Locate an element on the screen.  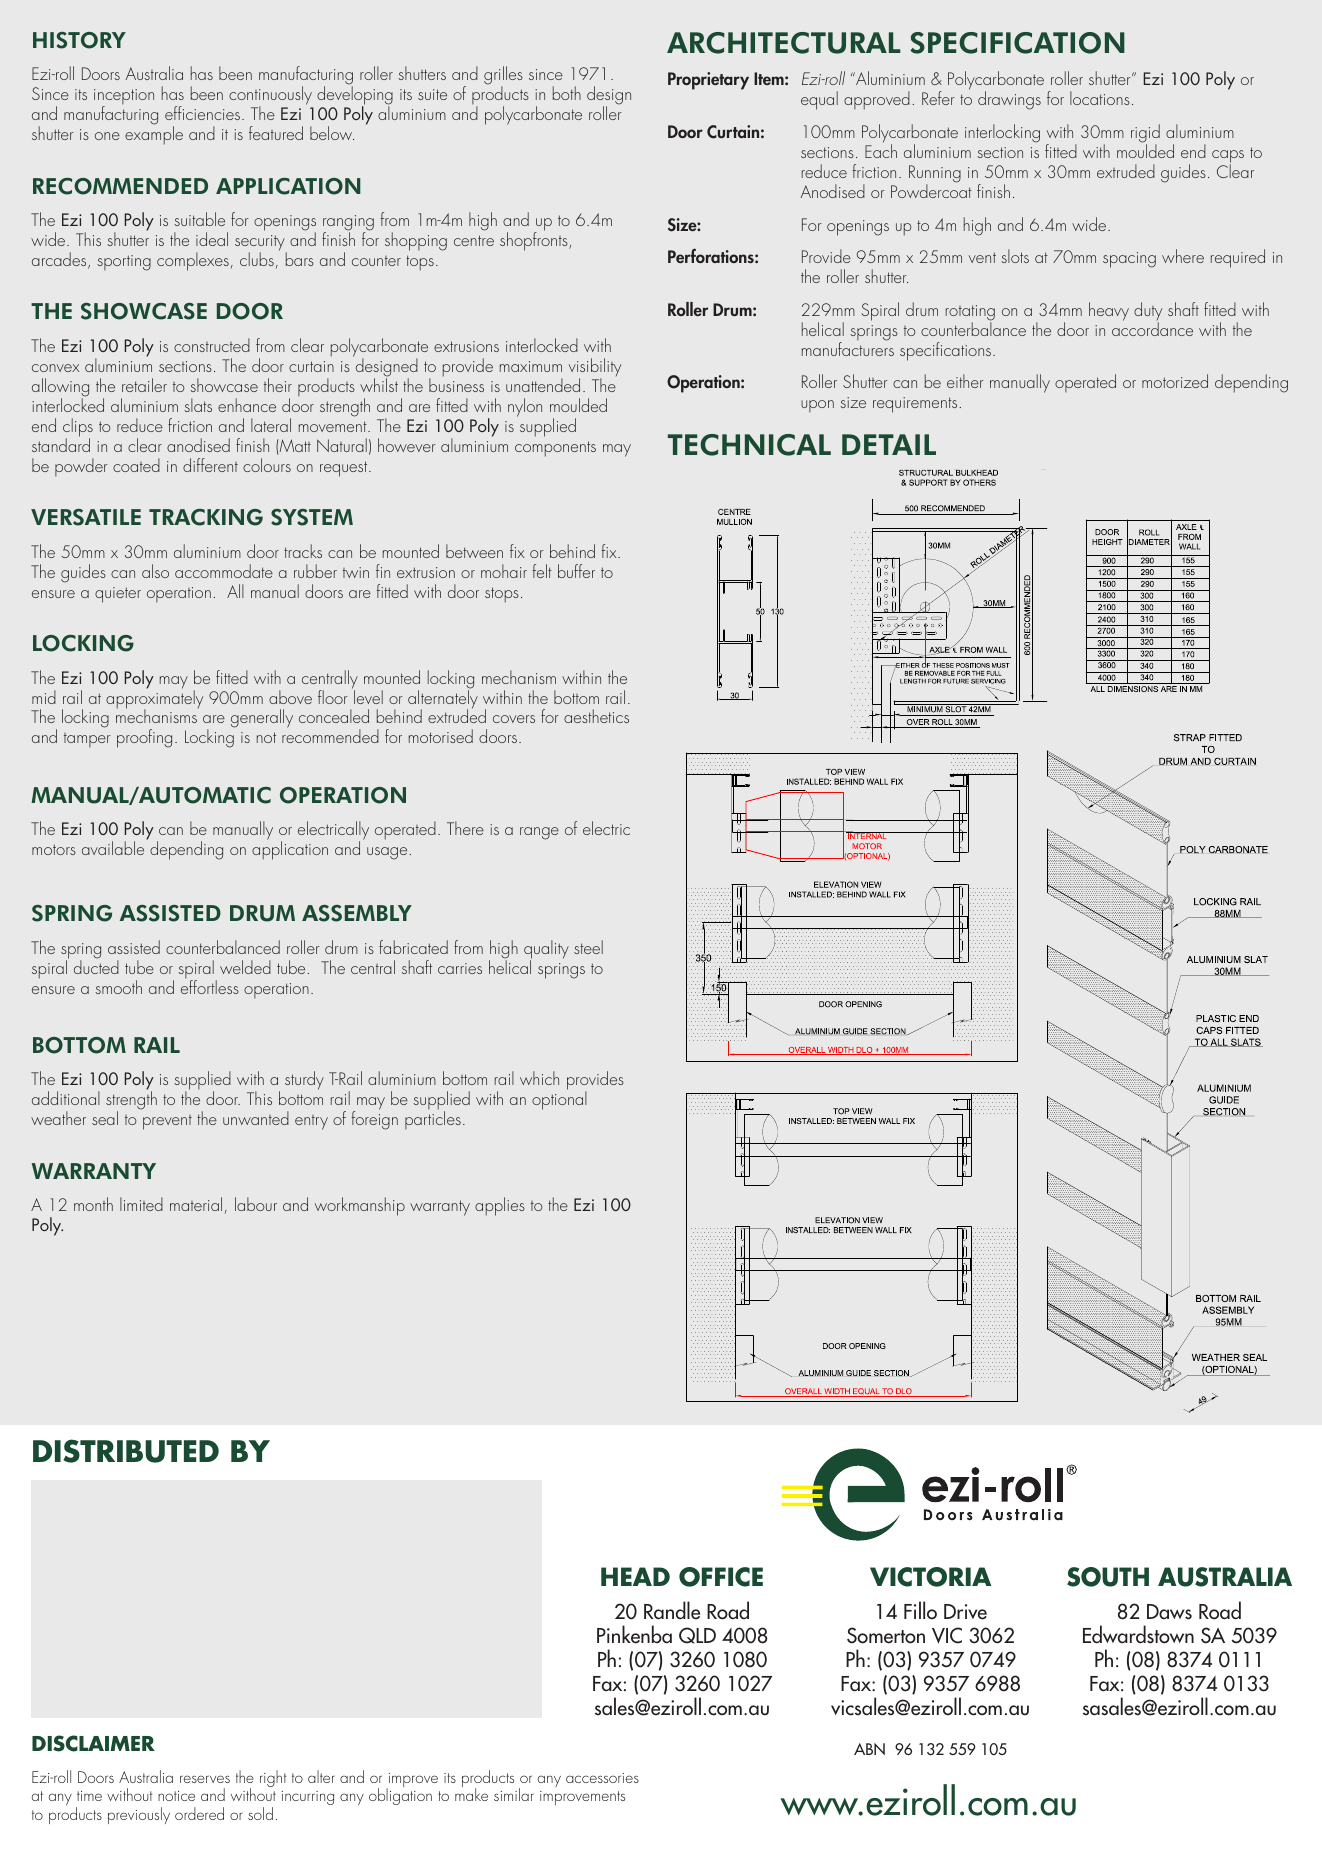
TRACKING is located at coordinates (206, 517).
